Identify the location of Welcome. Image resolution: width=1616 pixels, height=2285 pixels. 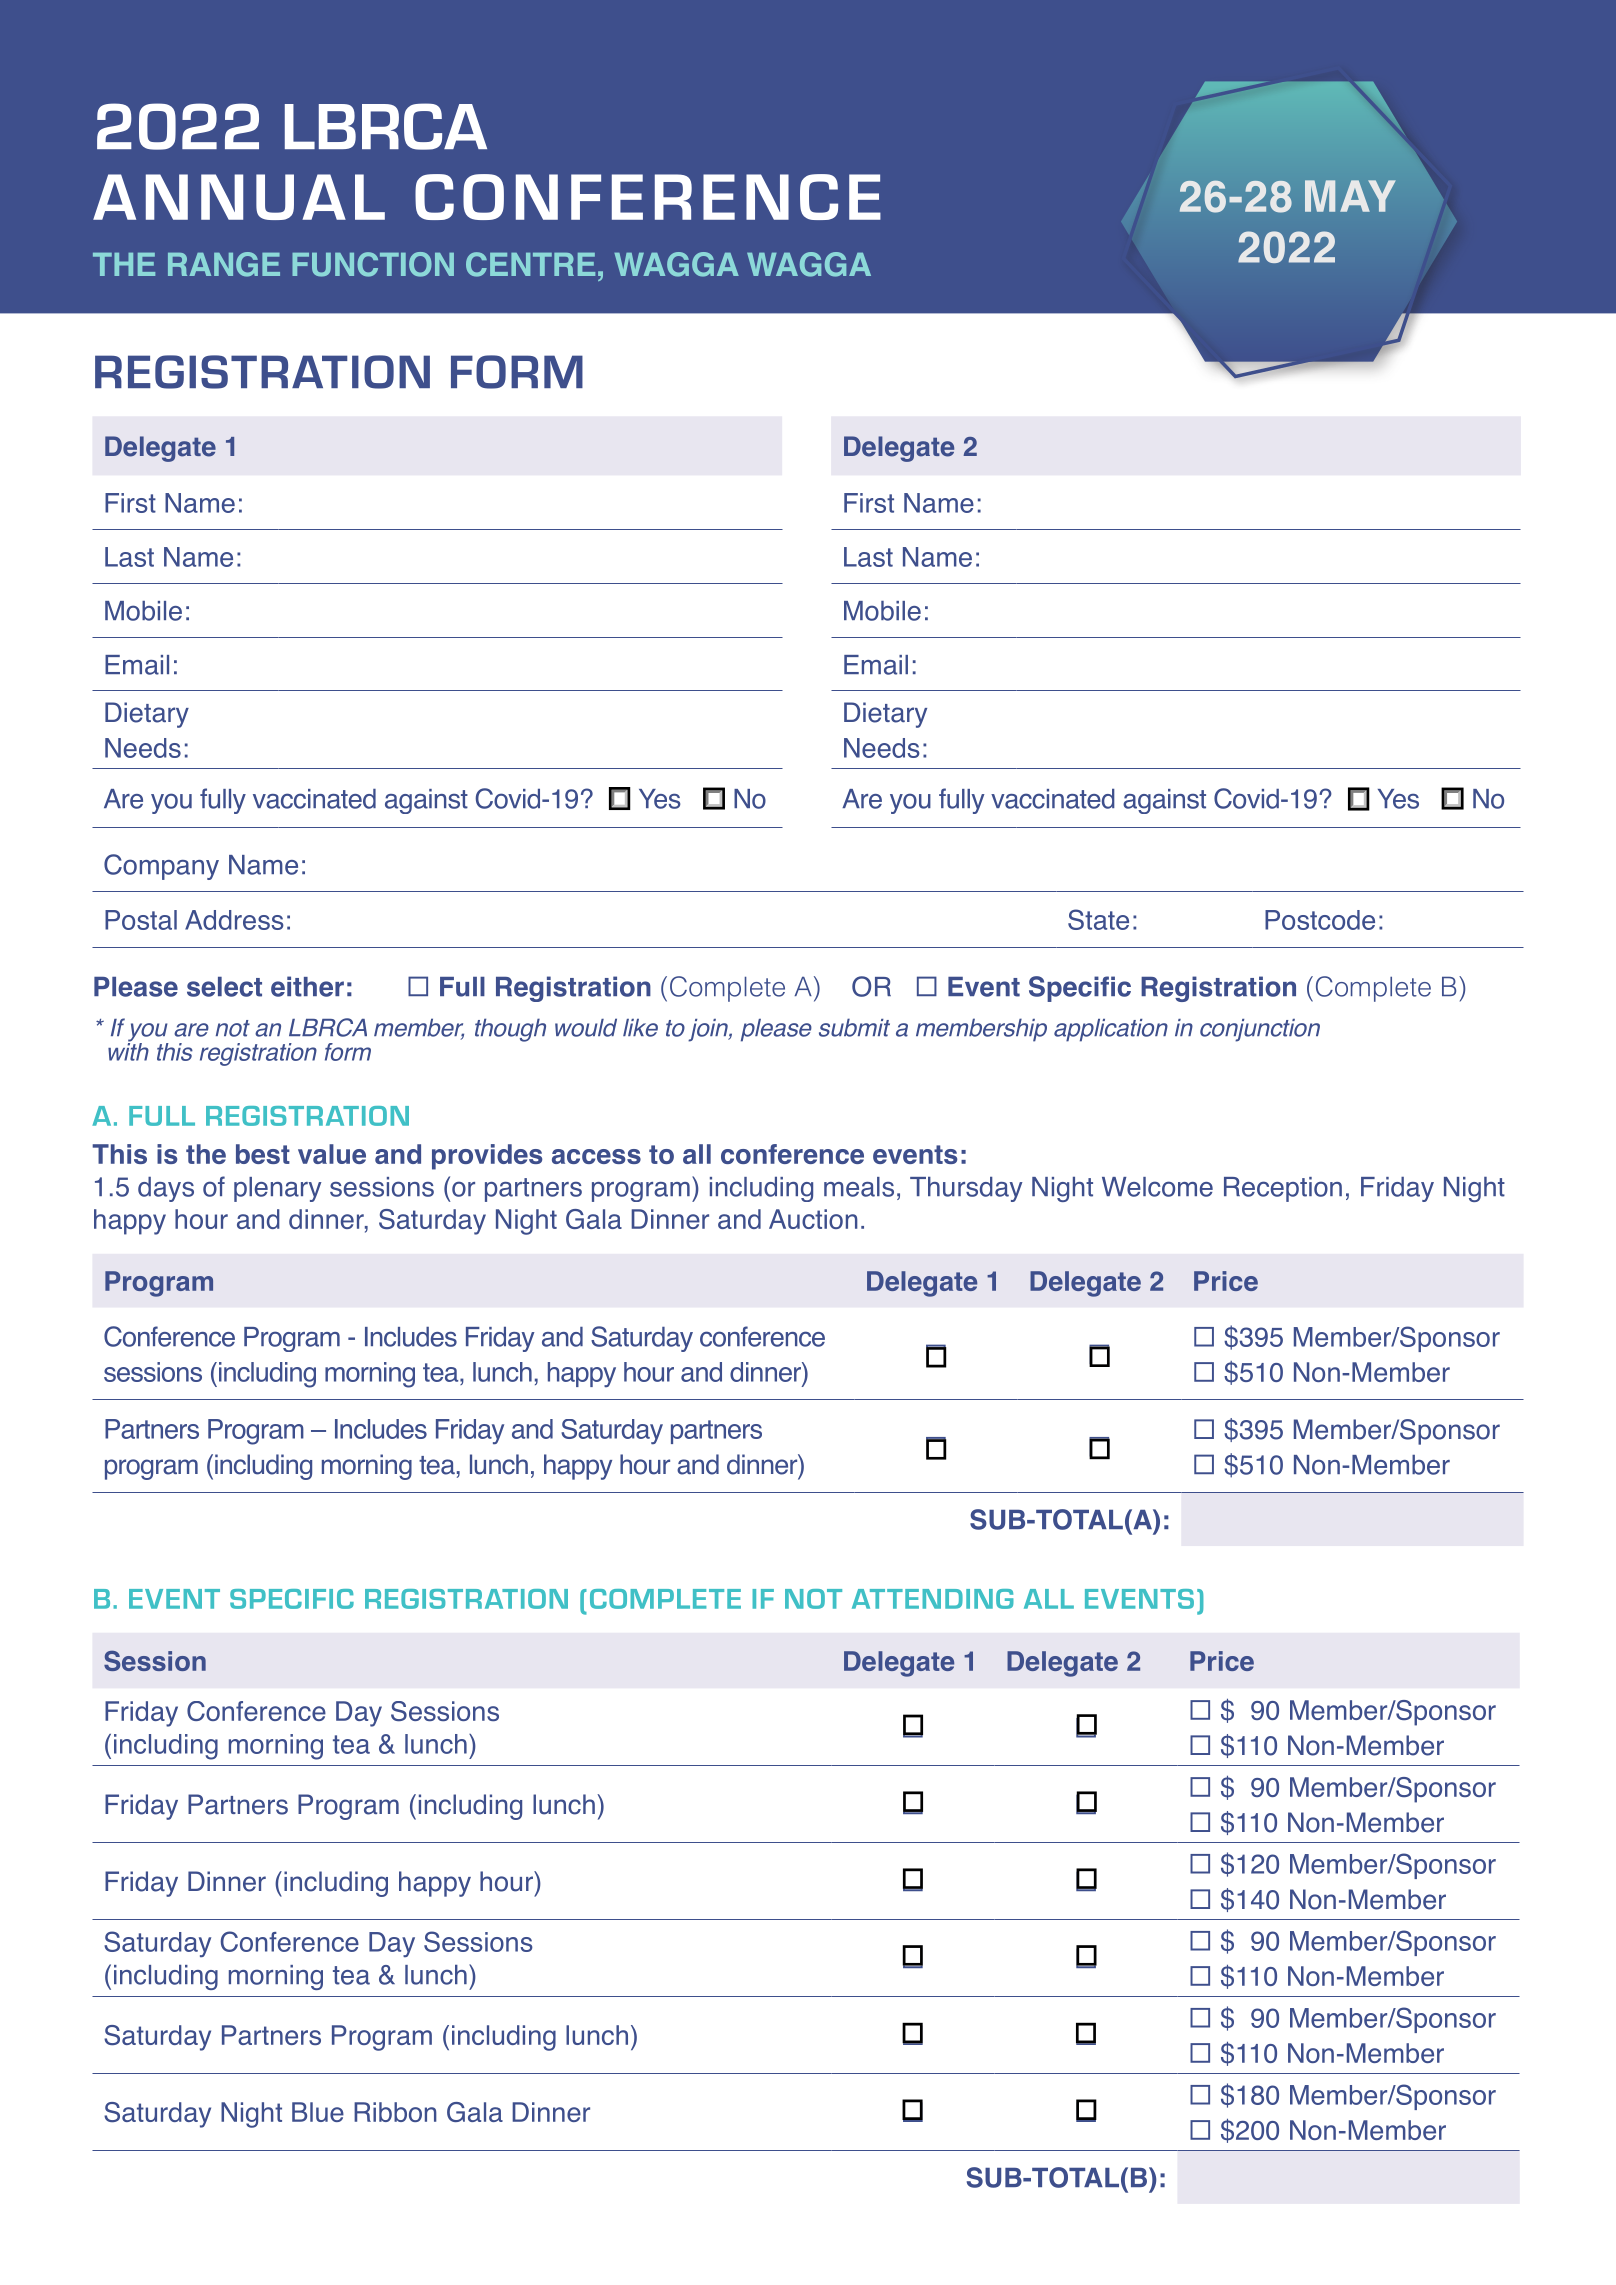
(1157, 1187).
